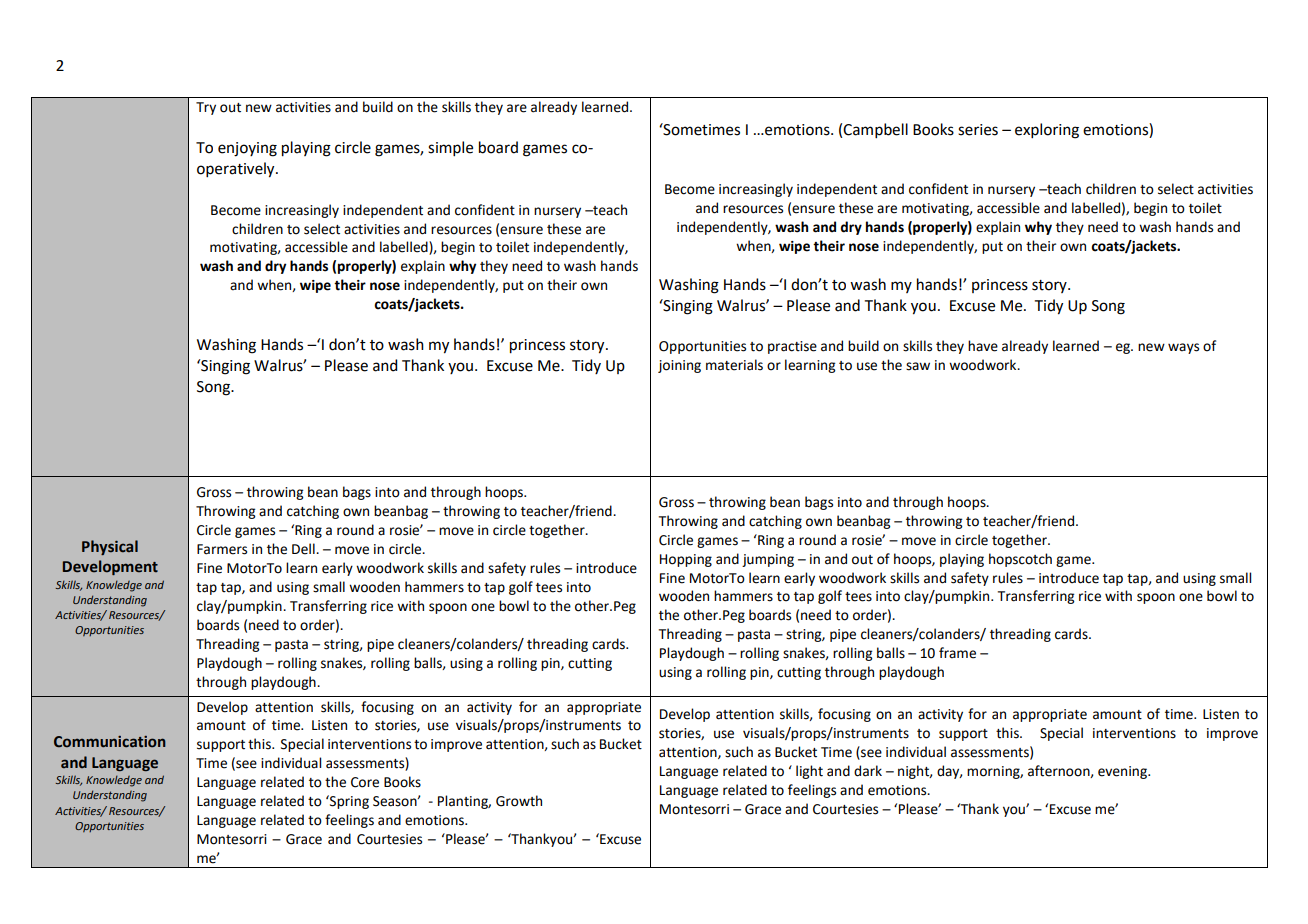  Describe the element at coordinates (365, 782) in the screenshot. I see `Core` at that location.
